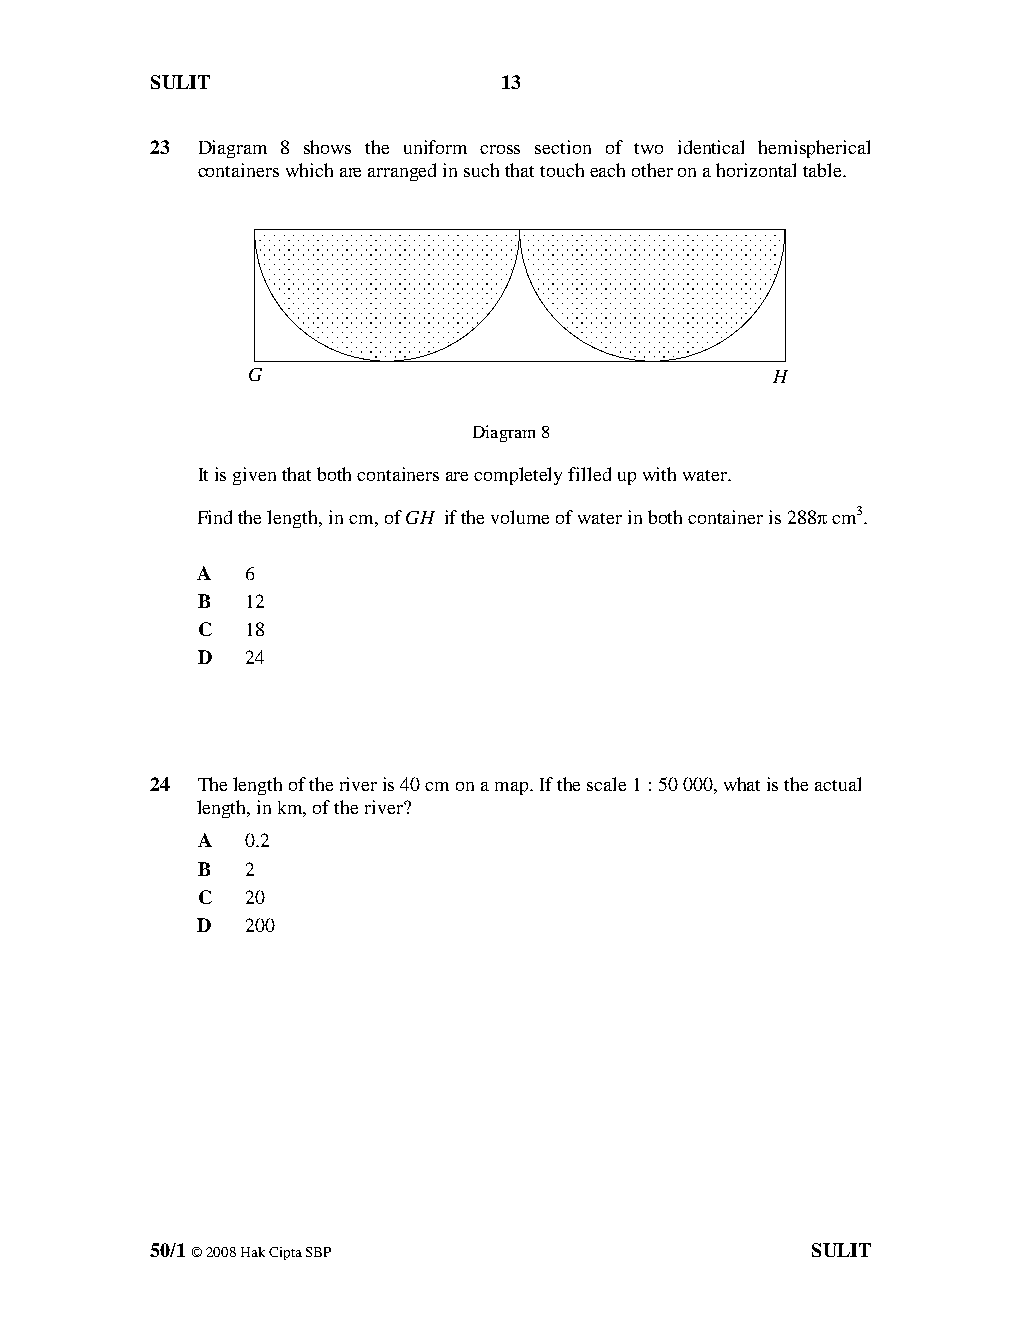 The height and width of the screenshot is (1322, 1022). What do you see at coordinates (309, 170) in the screenshot?
I see `which` at bounding box center [309, 170].
